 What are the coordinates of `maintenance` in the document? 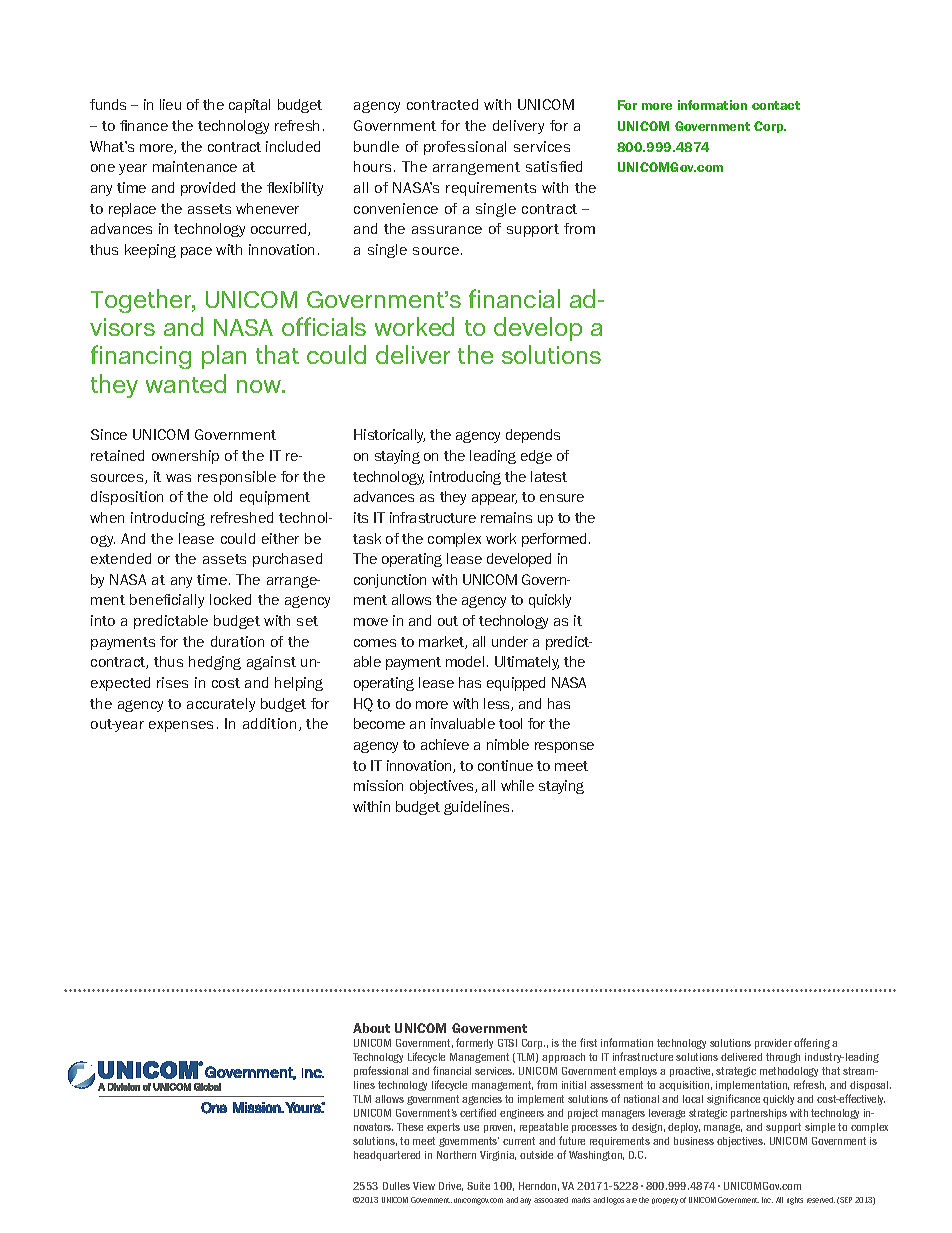 It's located at (195, 166).
